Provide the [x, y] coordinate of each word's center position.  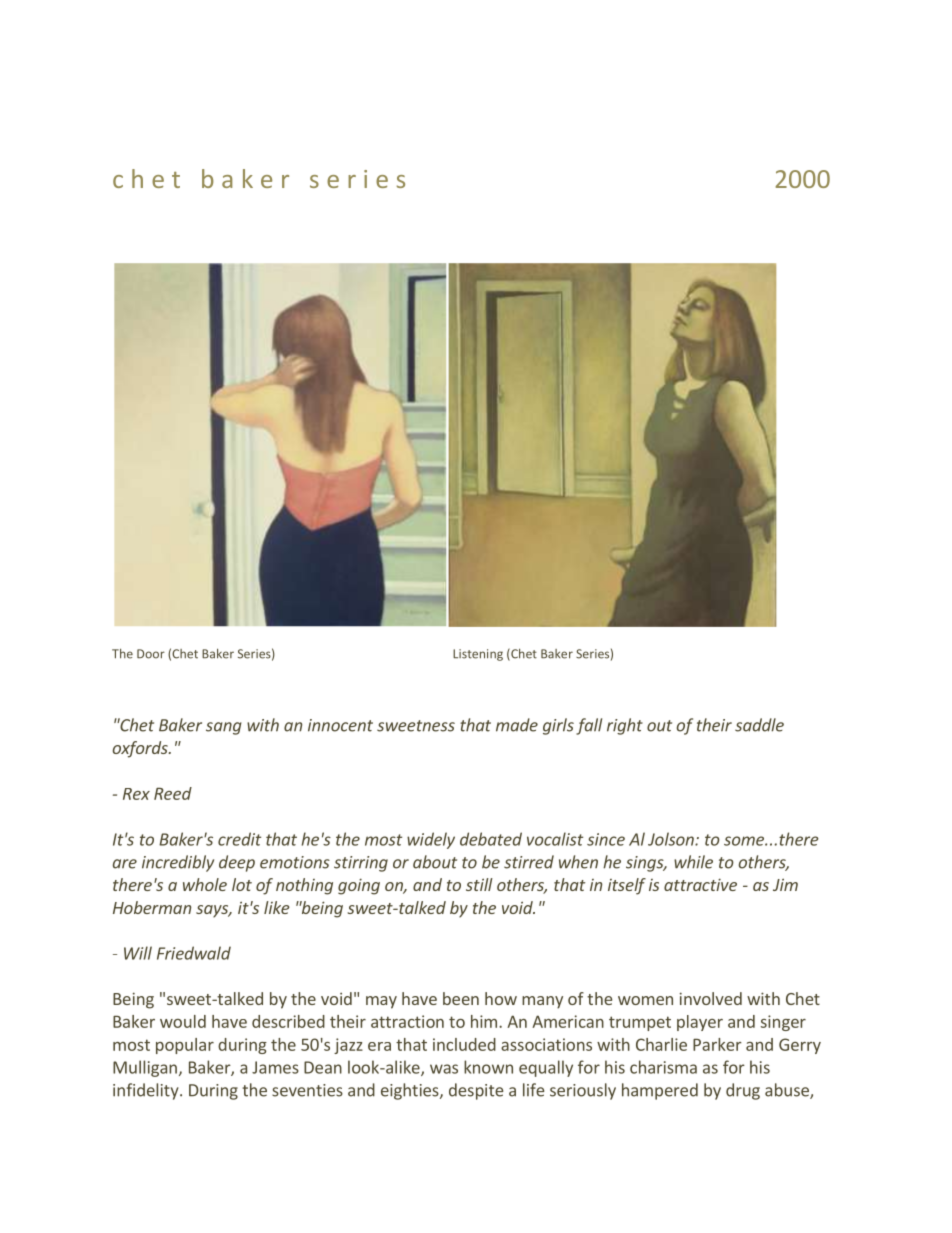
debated [491, 839]
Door [151, 654]
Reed [173, 793]
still [479, 884]
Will [138, 953]
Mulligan [145, 1068]
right [625, 726]
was [444, 1069]
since [606, 839]
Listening [478, 655]
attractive [700, 884]
